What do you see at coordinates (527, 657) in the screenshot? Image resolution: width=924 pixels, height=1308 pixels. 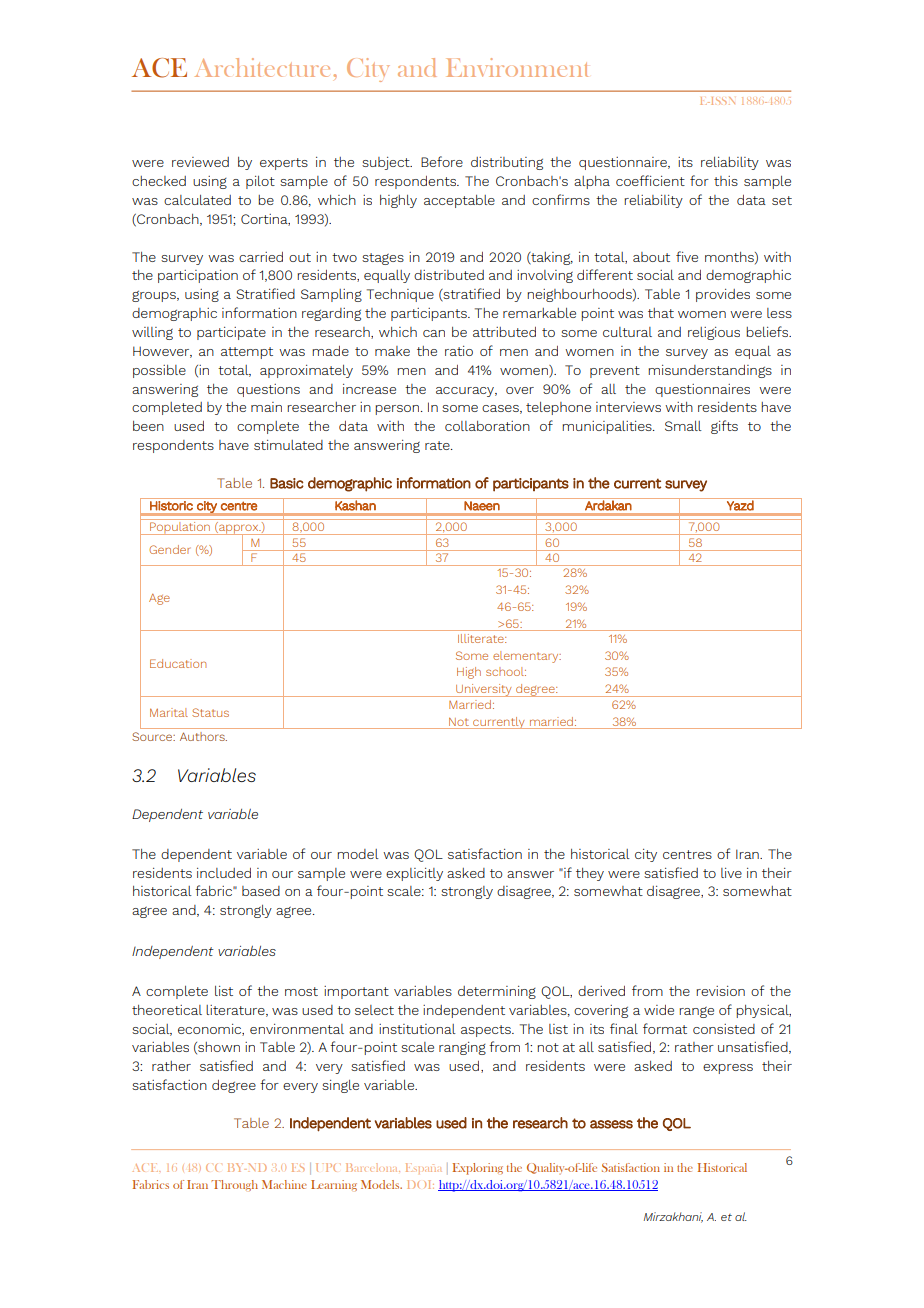 I see `elementary` at bounding box center [527, 657].
